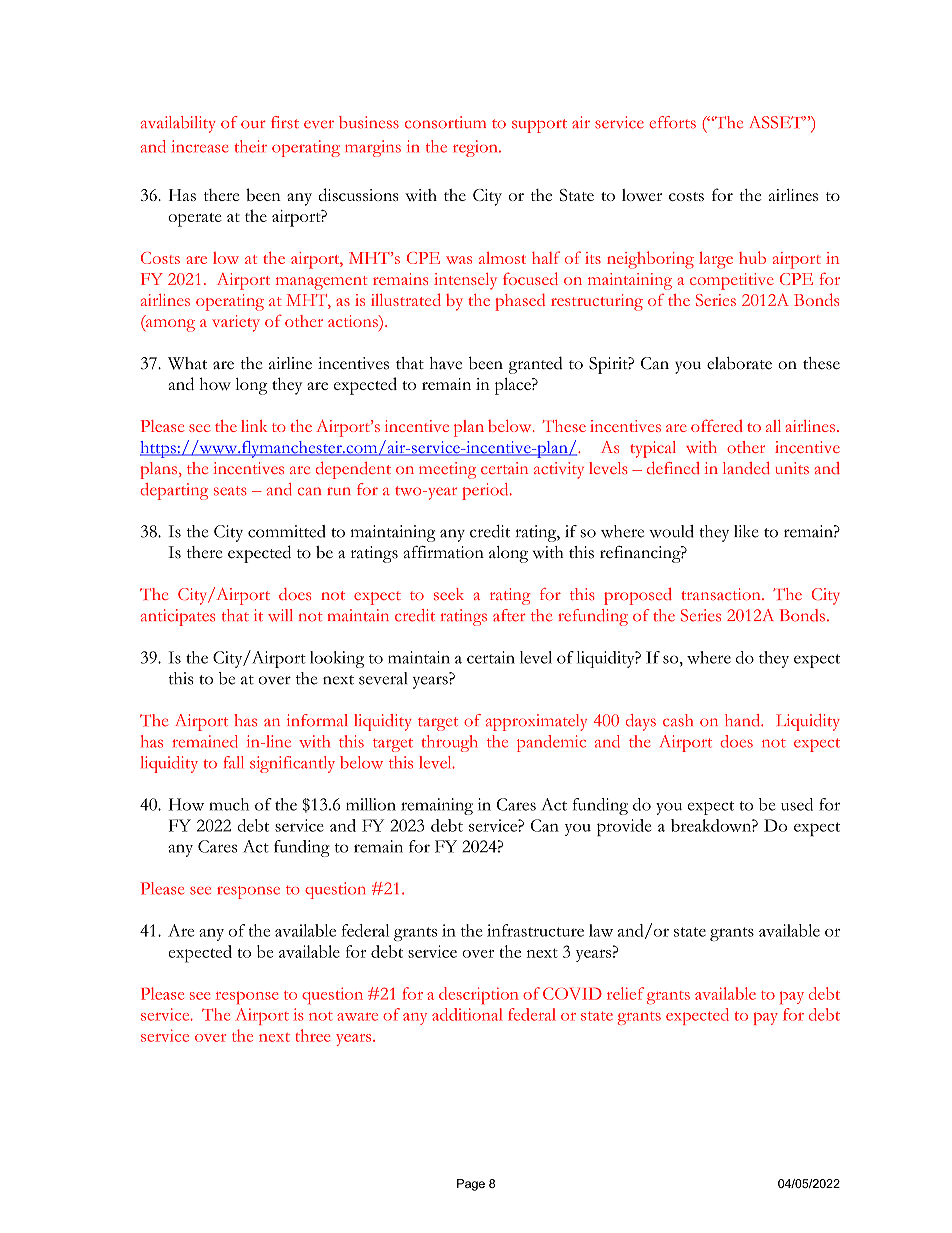  Describe the element at coordinates (509, 615) in the screenshot. I see `after` at that location.
